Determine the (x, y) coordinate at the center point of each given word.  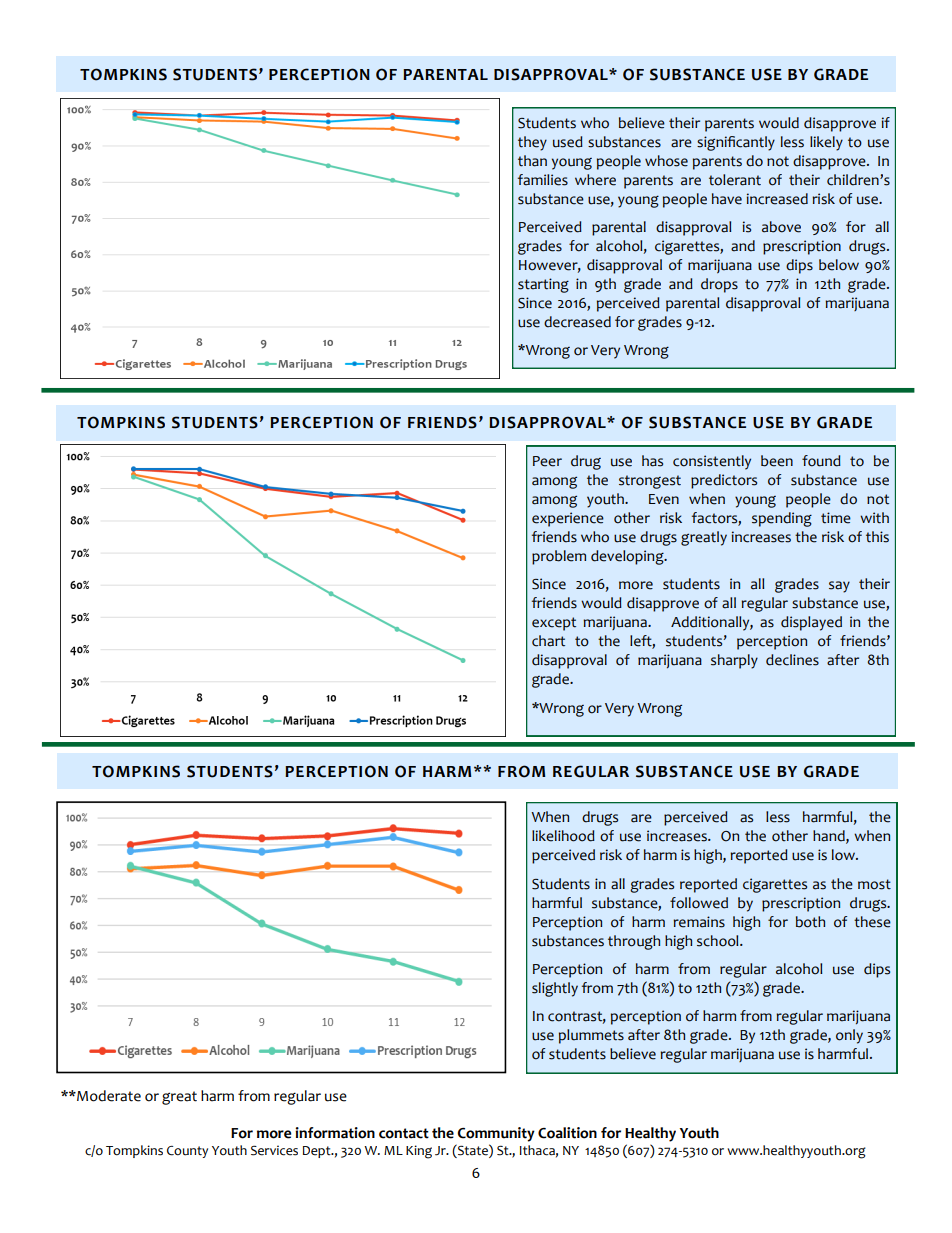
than (532, 161)
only (849, 1036)
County (187, 1152)
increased (777, 199)
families (543, 180)
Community (496, 1134)
